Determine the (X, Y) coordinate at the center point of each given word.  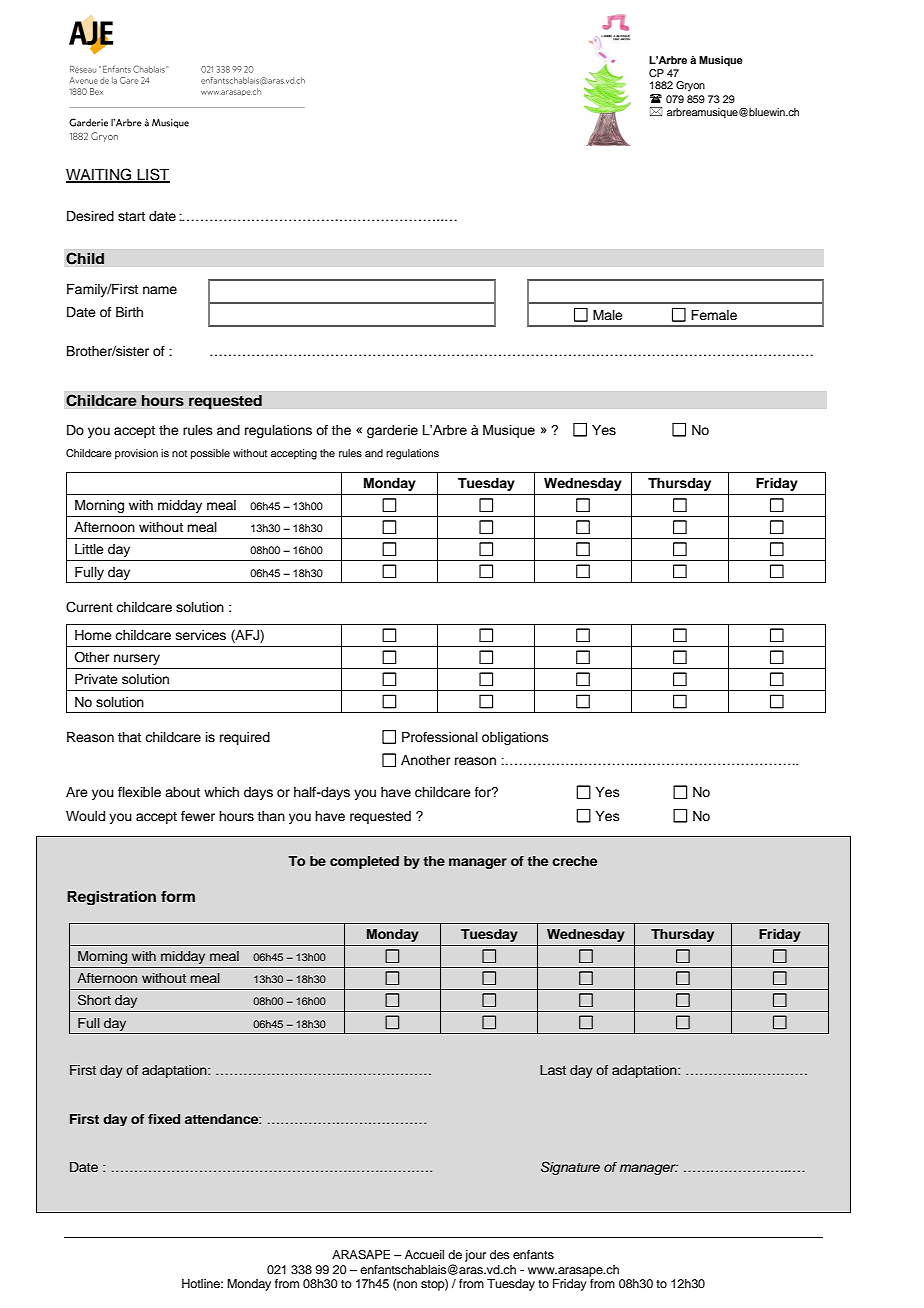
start (131, 216)
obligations (515, 738)
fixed (164, 1119)
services (201, 635)
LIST (152, 175)
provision (136, 454)
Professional (440, 737)
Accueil (424, 1254)
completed (364, 862)
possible (210, 454)
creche (574, 861)
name (160, 290)
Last (553, 1070)
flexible (139, 792)
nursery (137, 659)
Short (94, 1000)
